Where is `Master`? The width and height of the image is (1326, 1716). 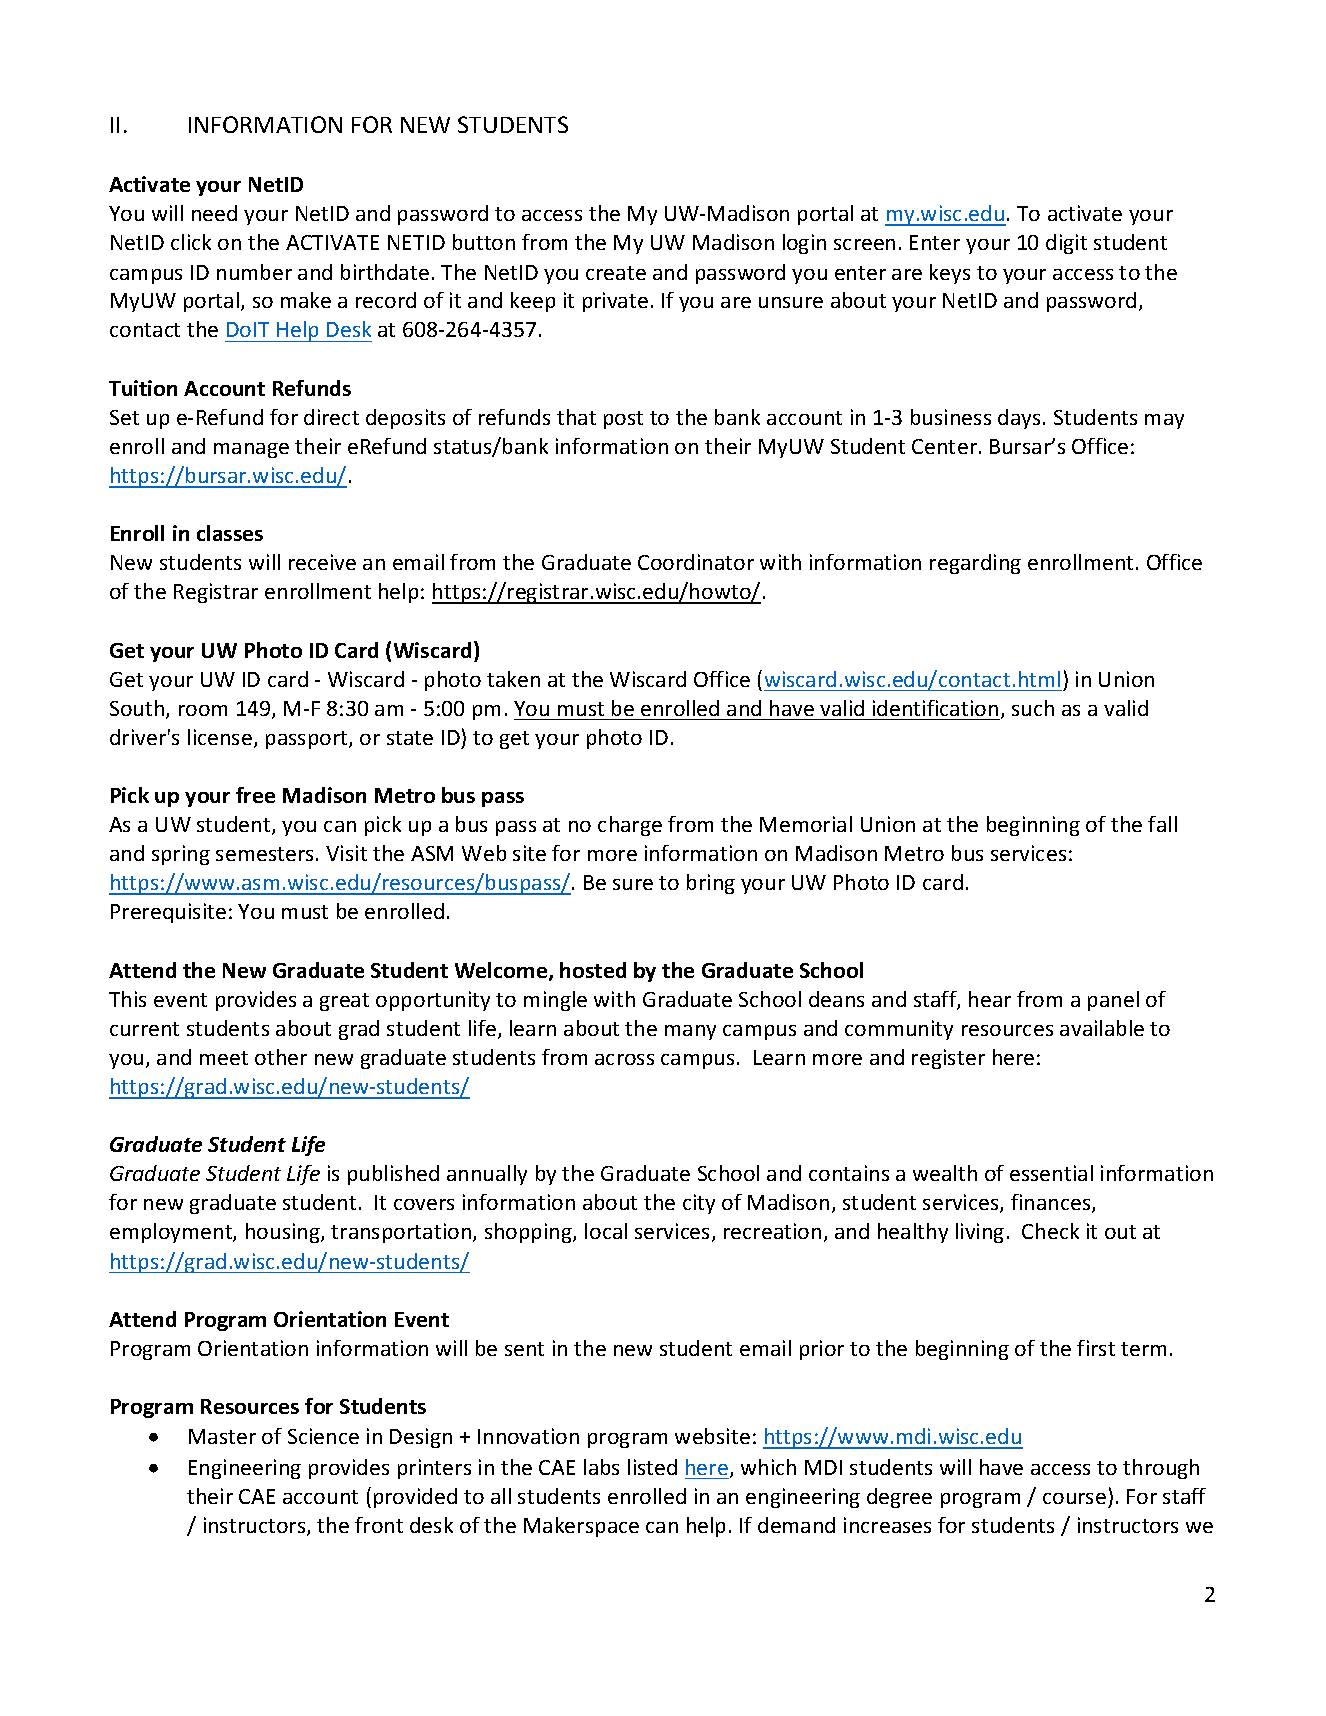 Master is located at coordinates (222, 1436).
